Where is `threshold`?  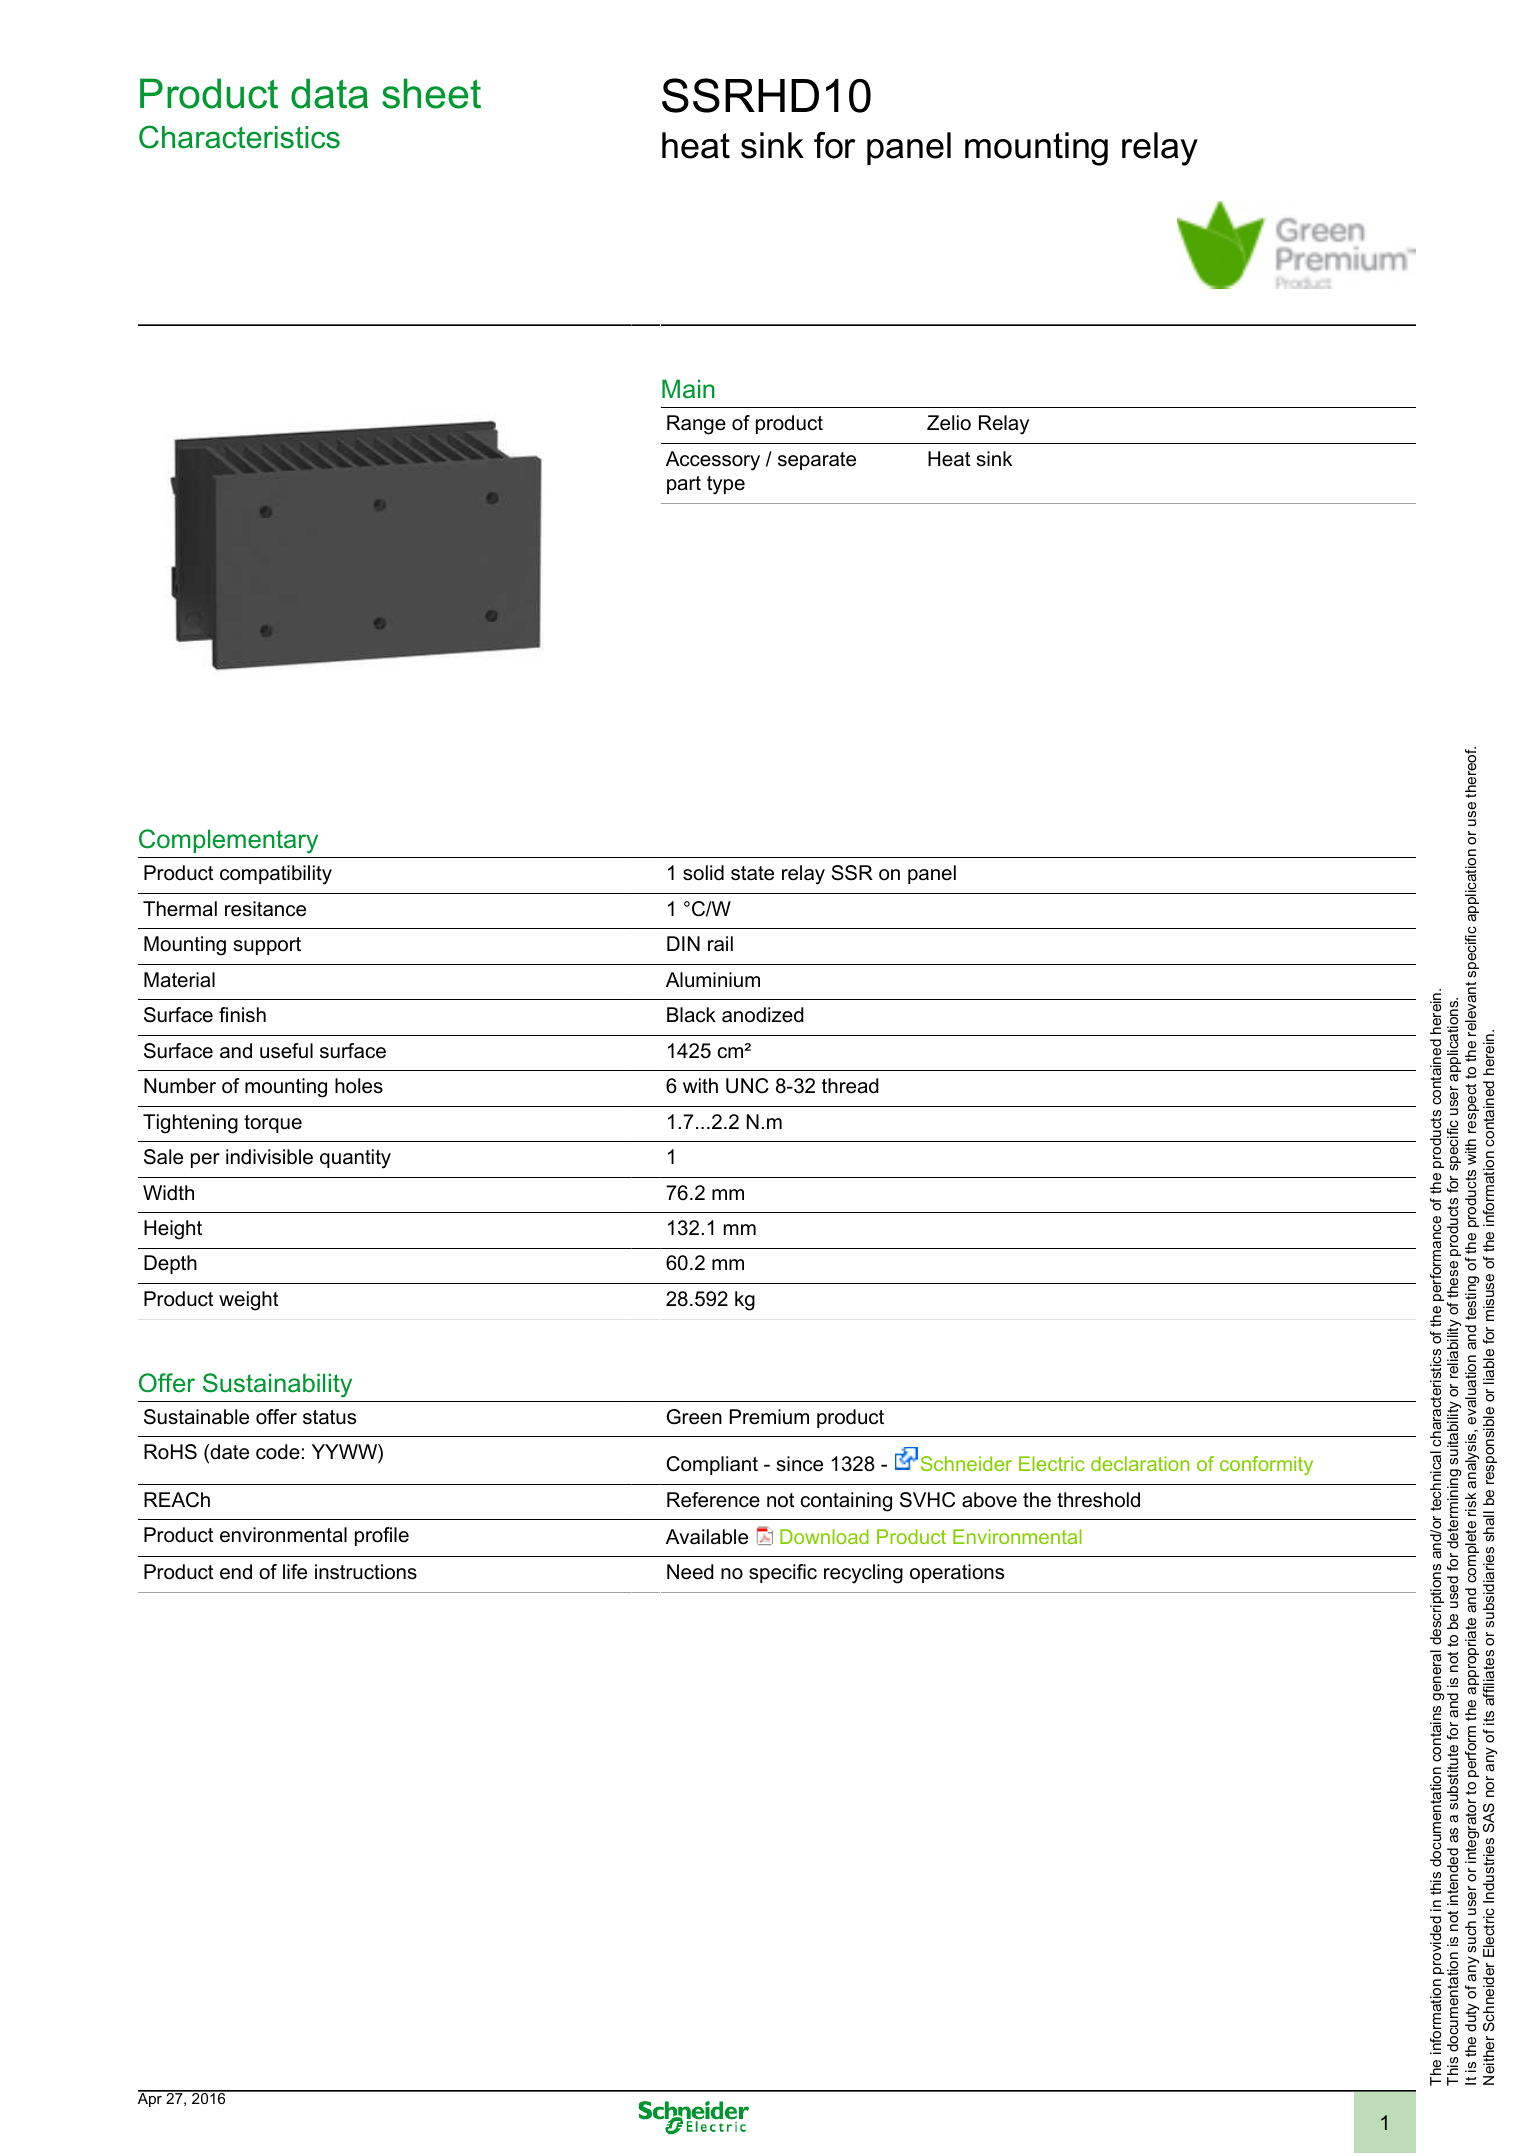 threshold is located at coordinates (1098, 1500).
